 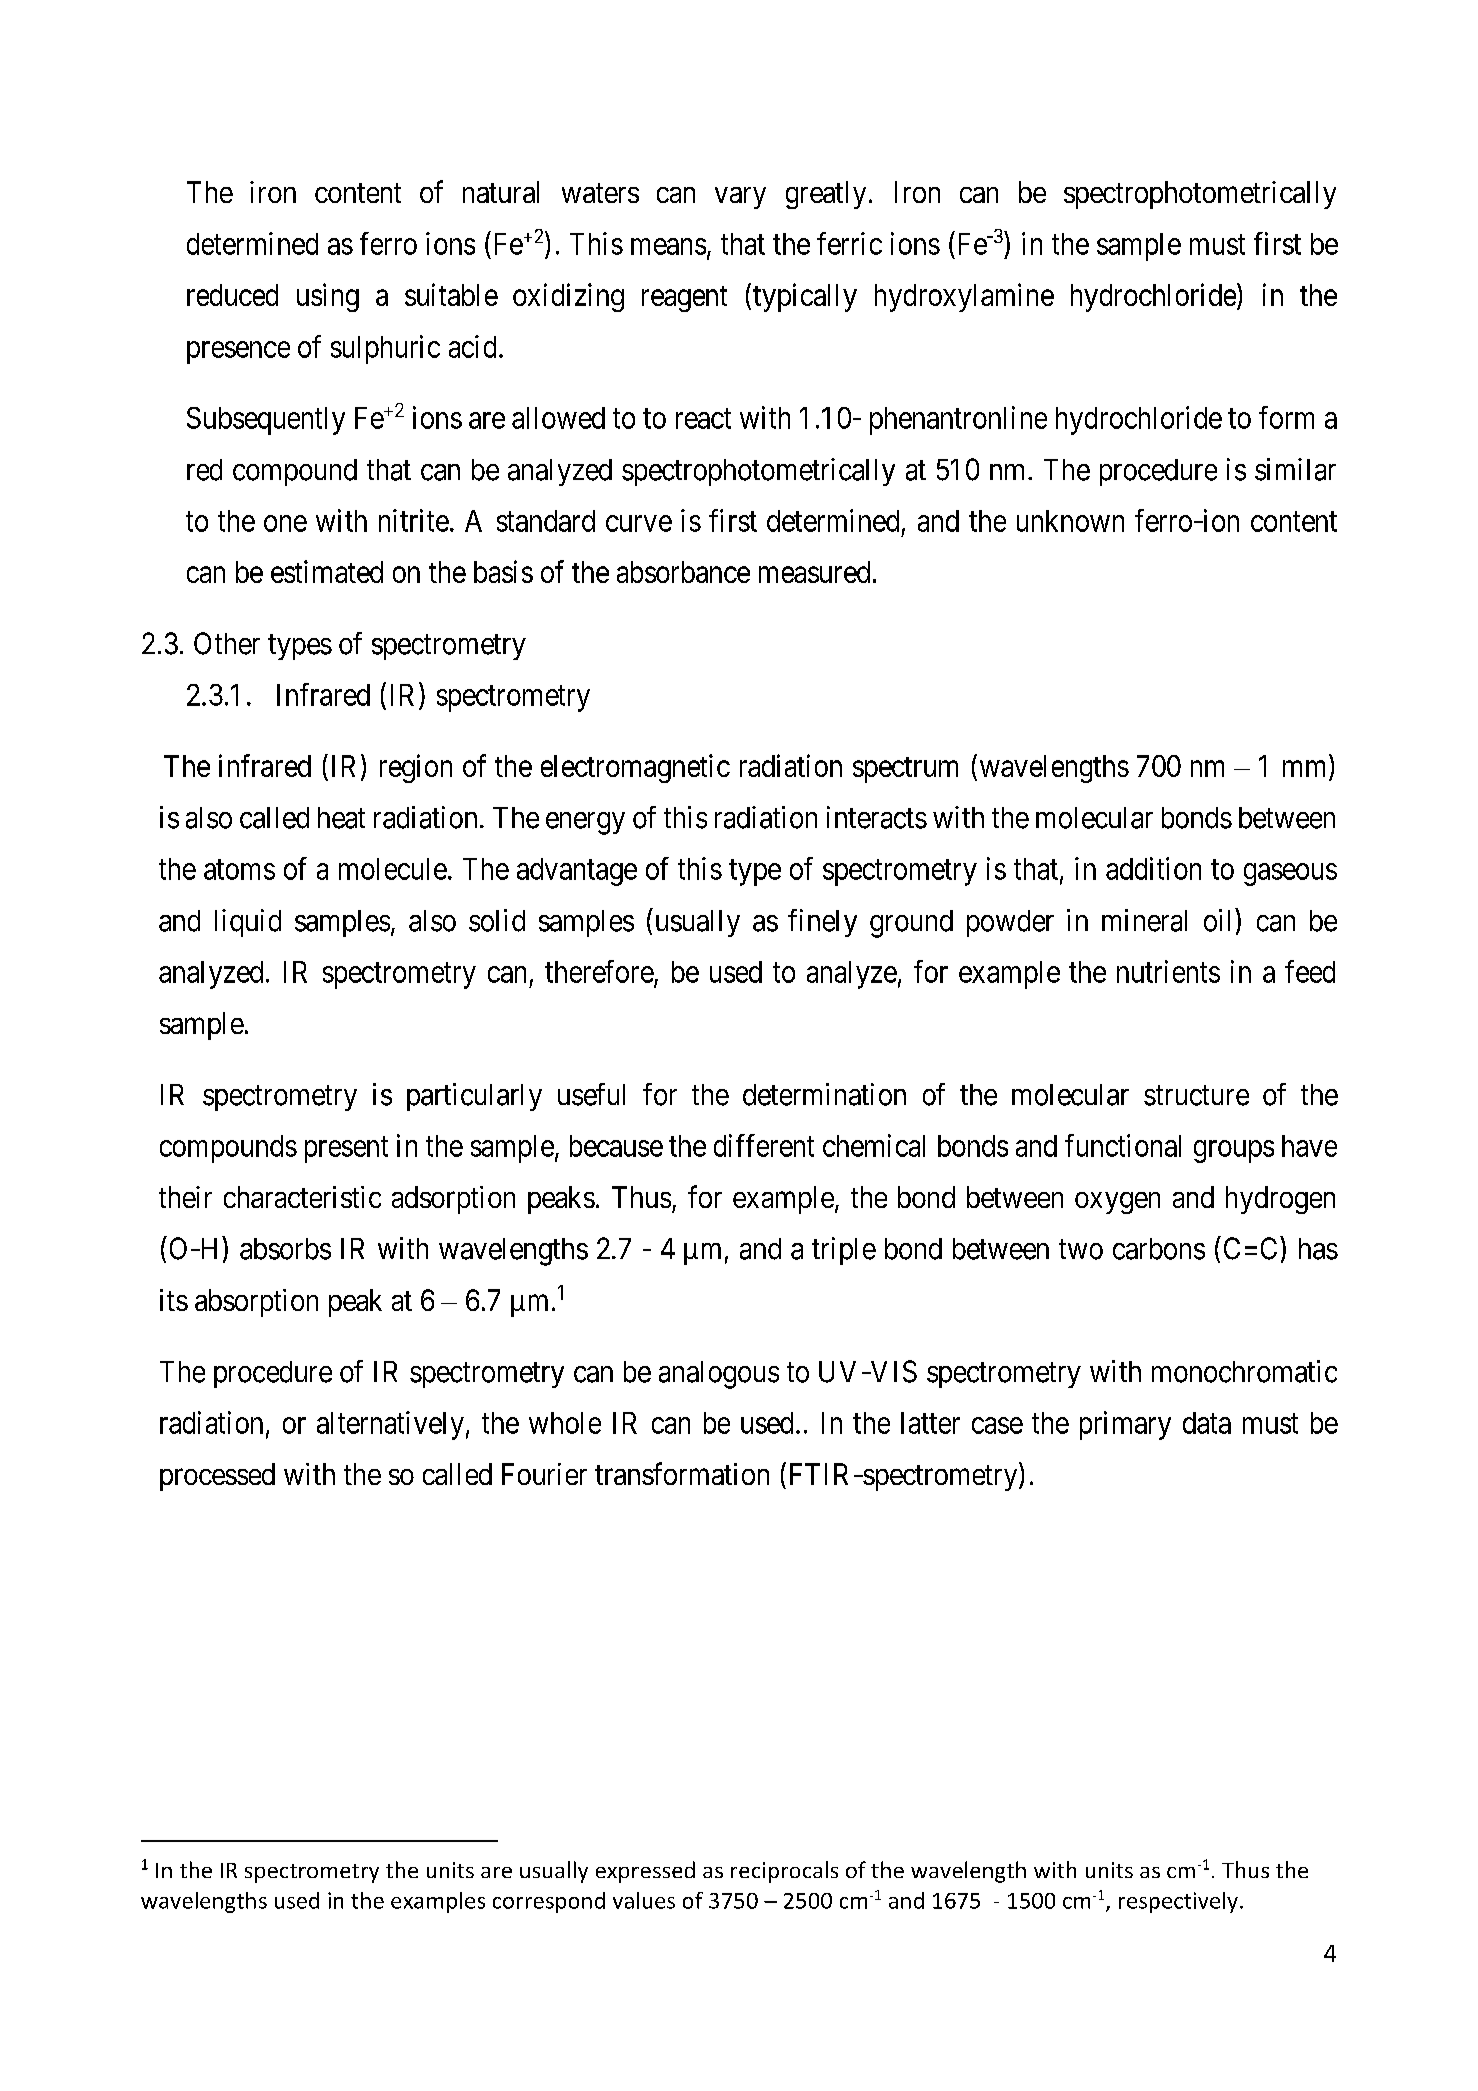 I want to click on determination, so click(x=824, y=1094).
